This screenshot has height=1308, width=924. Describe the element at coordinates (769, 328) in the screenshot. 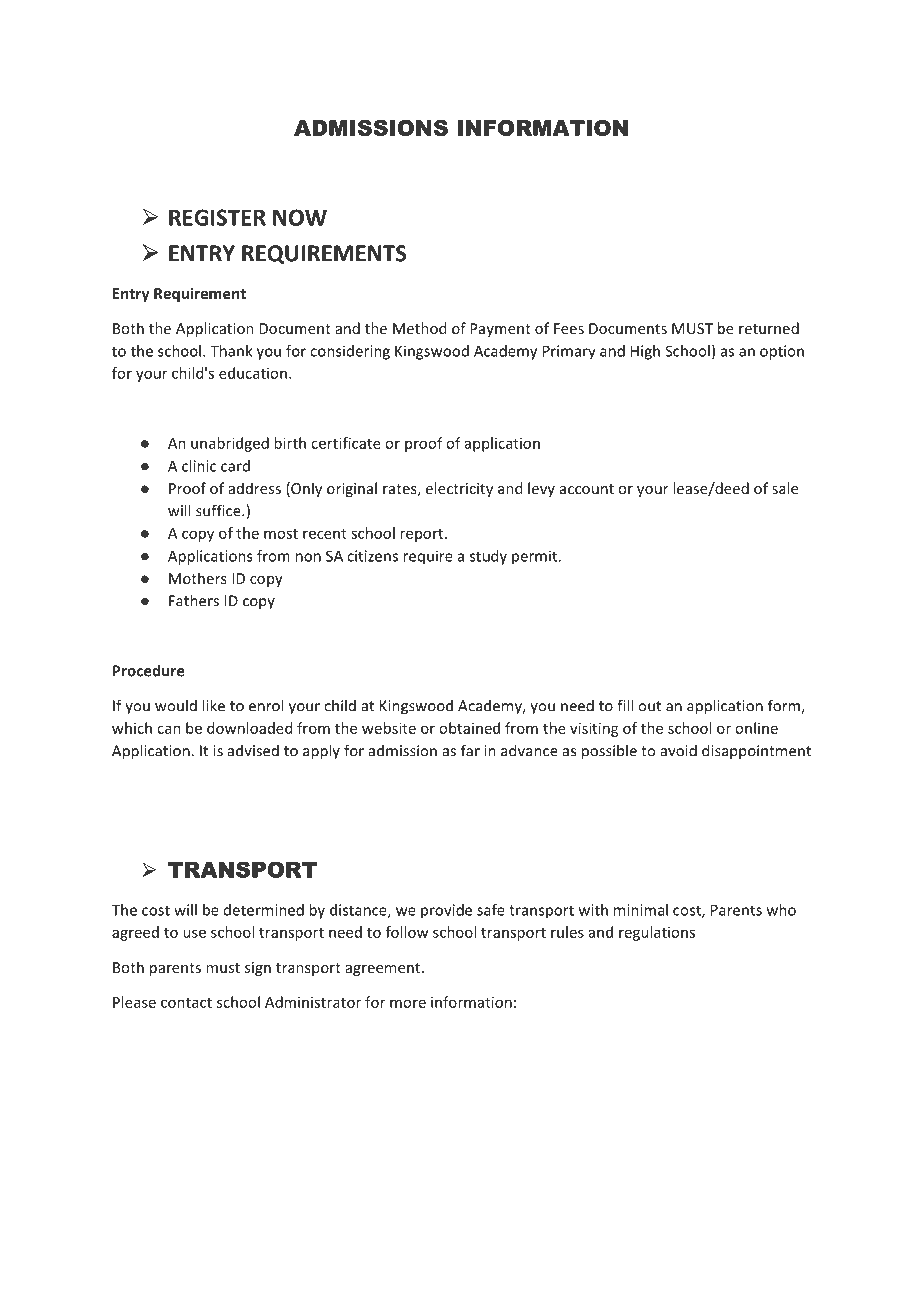

I see `returned` at that location.
